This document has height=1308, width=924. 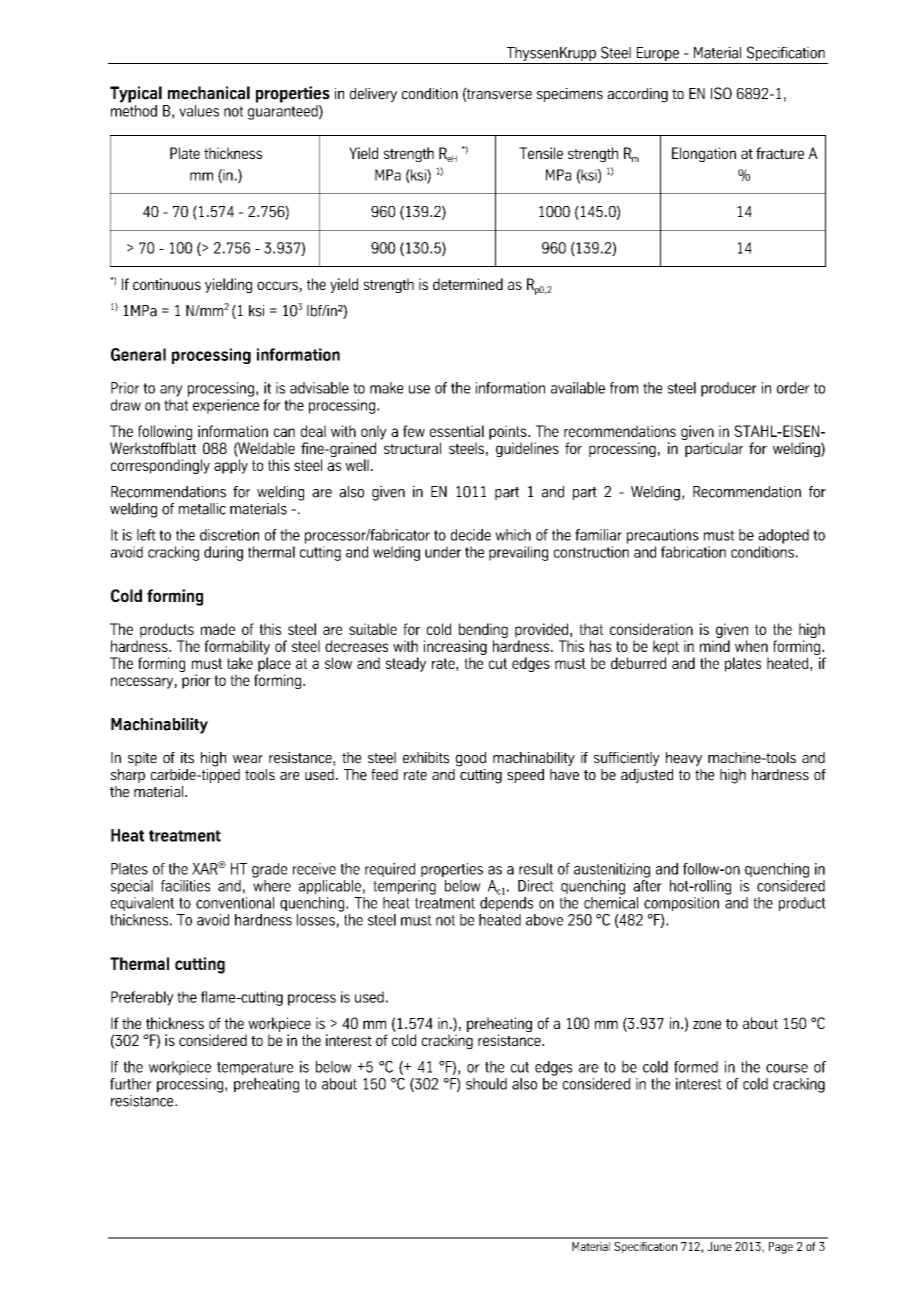 I want to click on ISO, so click(x=721, y=93).
